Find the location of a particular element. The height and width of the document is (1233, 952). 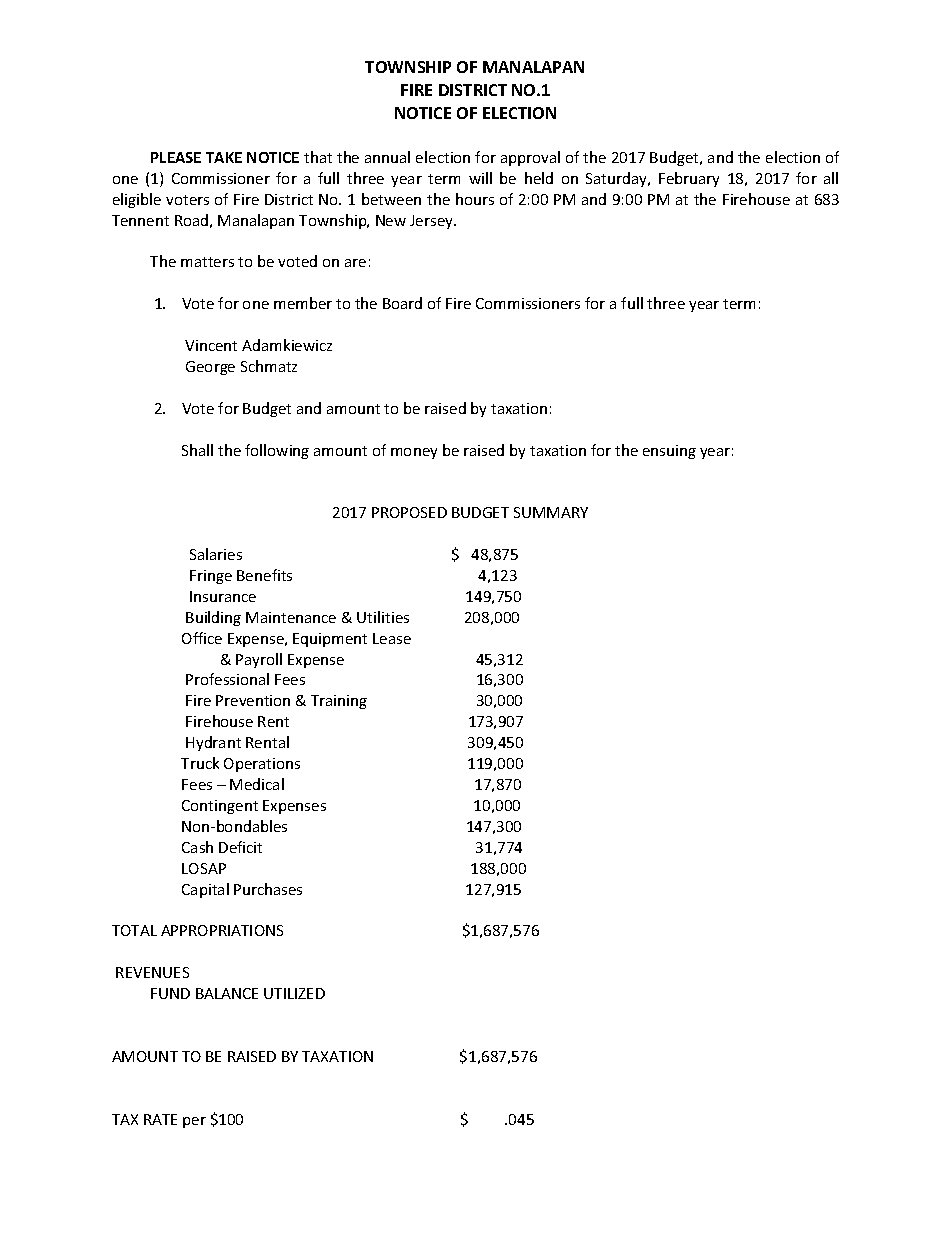

ensuing is located at coordinates (669, 452).
